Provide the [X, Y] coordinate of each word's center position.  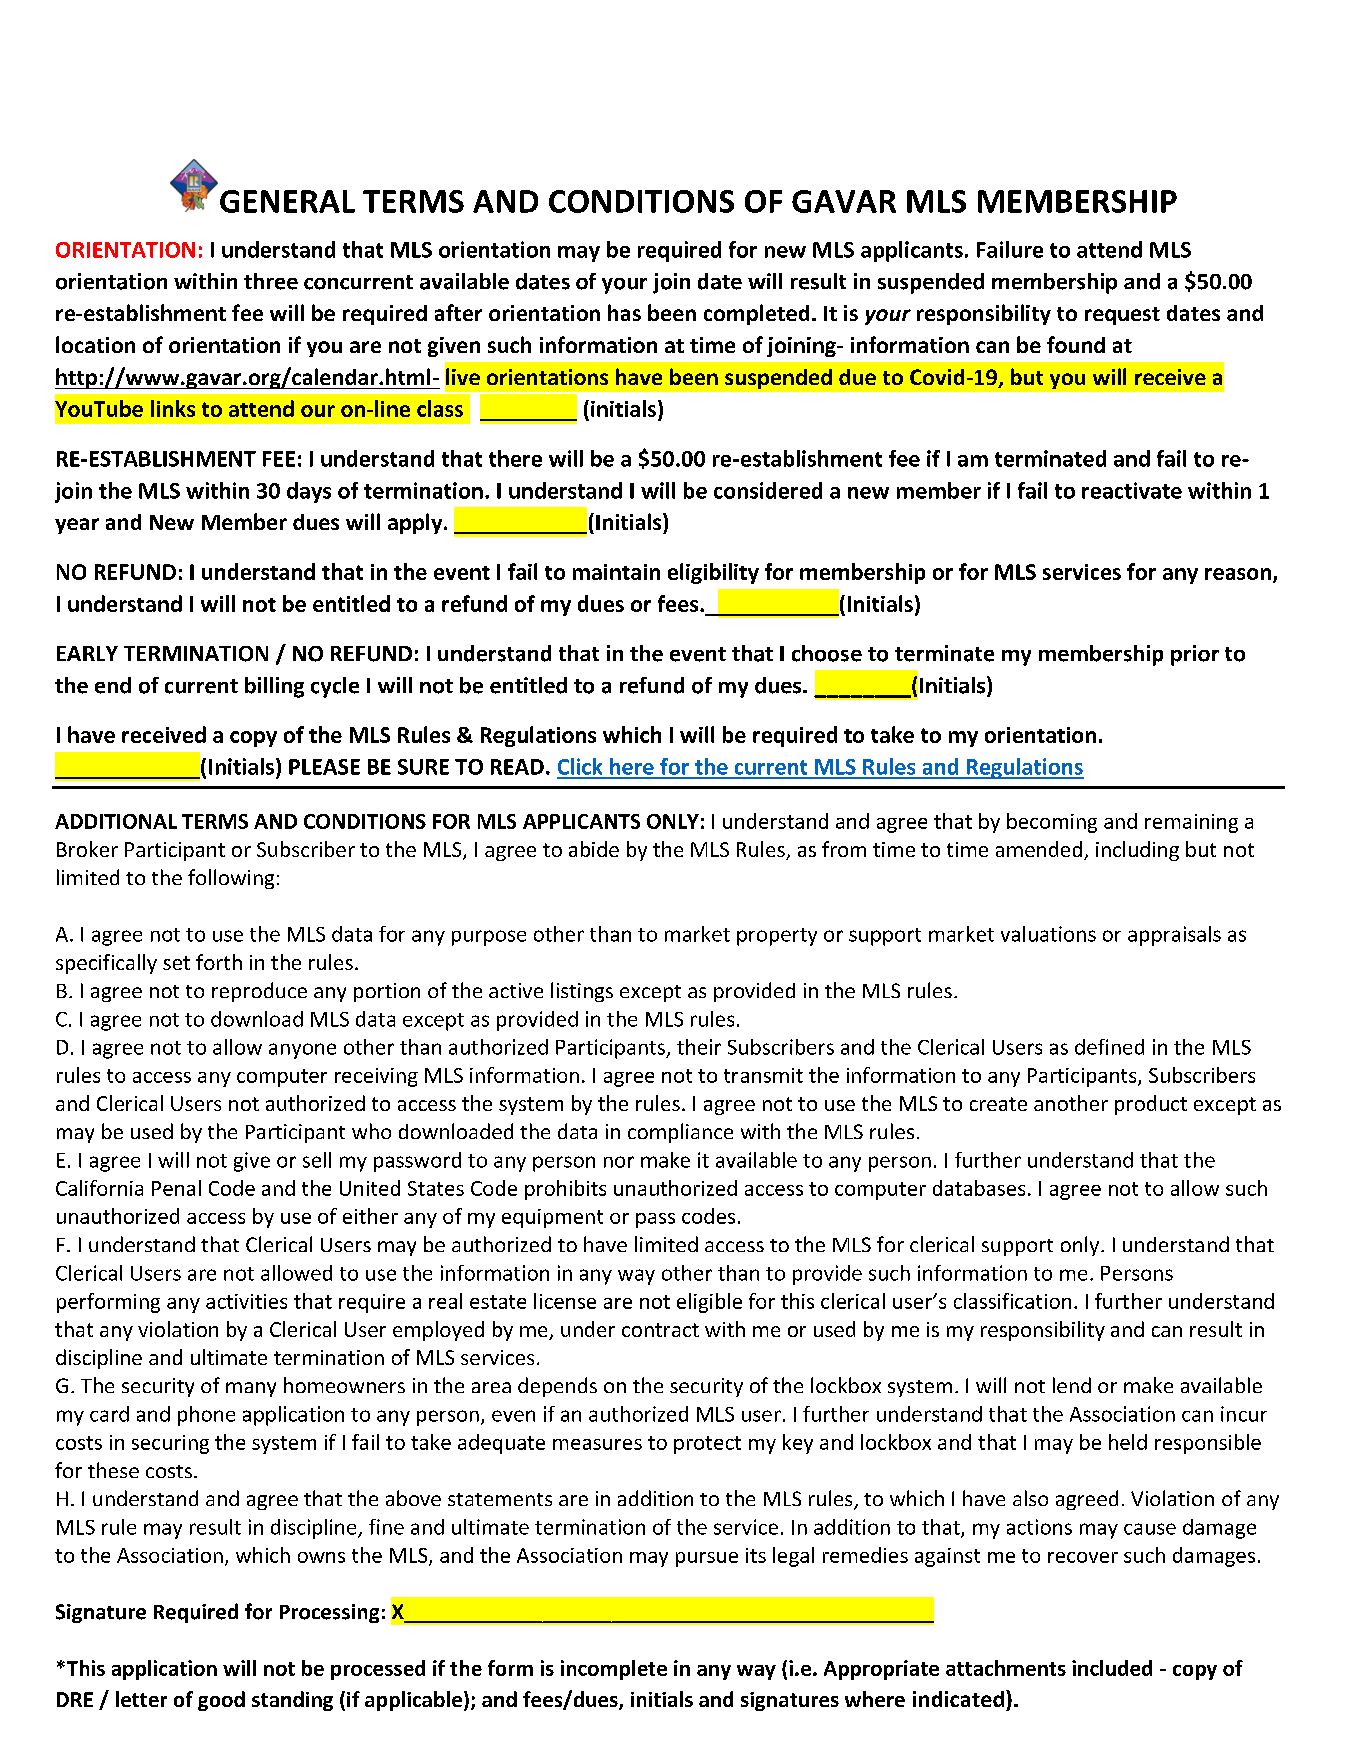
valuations [1048, 934]
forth [219, 962]
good [221, 1701]
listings [582, 992]
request [1122, 316]
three [271, 281]
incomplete [614, 1670]
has [624, 312]
